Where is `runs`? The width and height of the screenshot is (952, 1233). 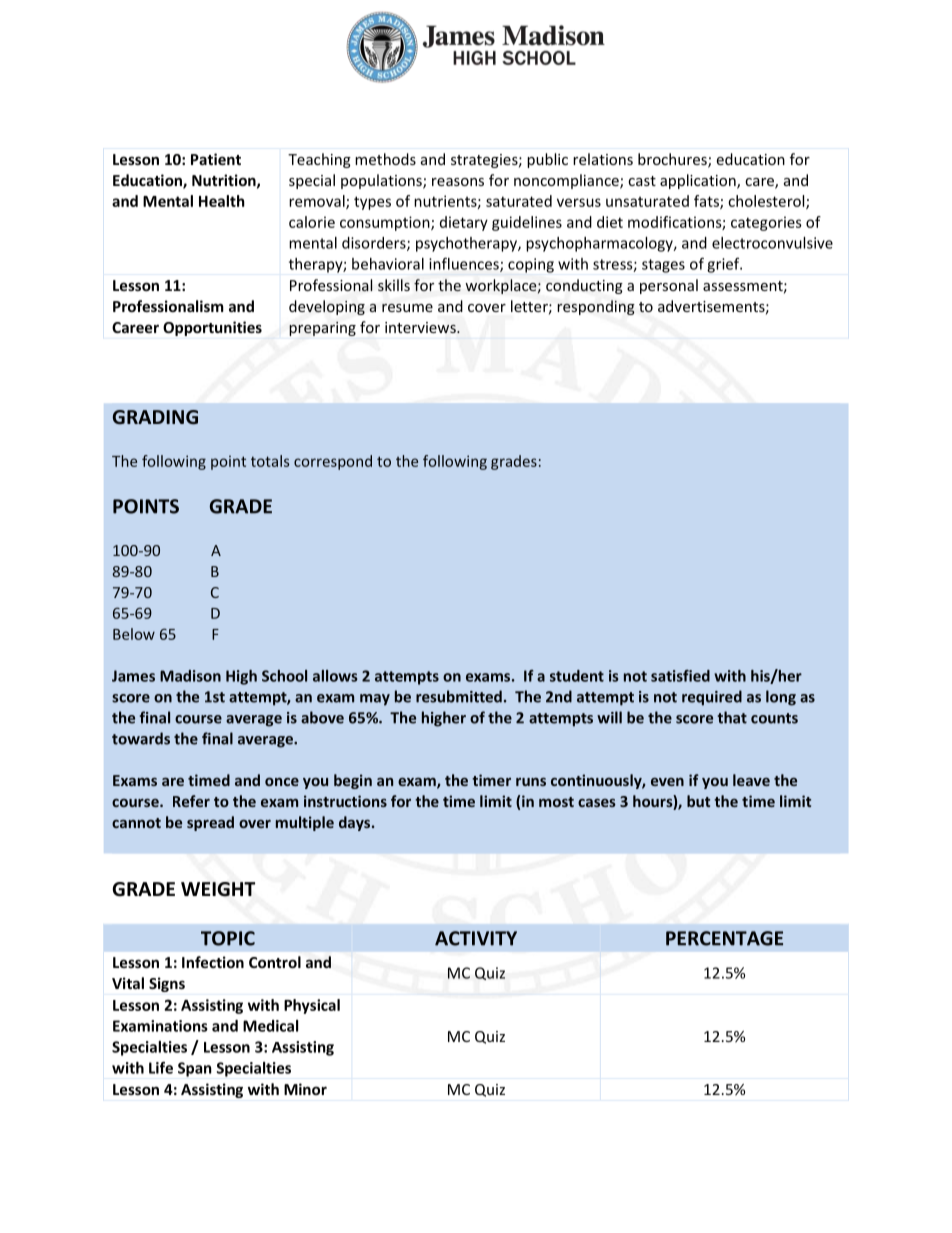 runs is located at coordinates (531, 781).
